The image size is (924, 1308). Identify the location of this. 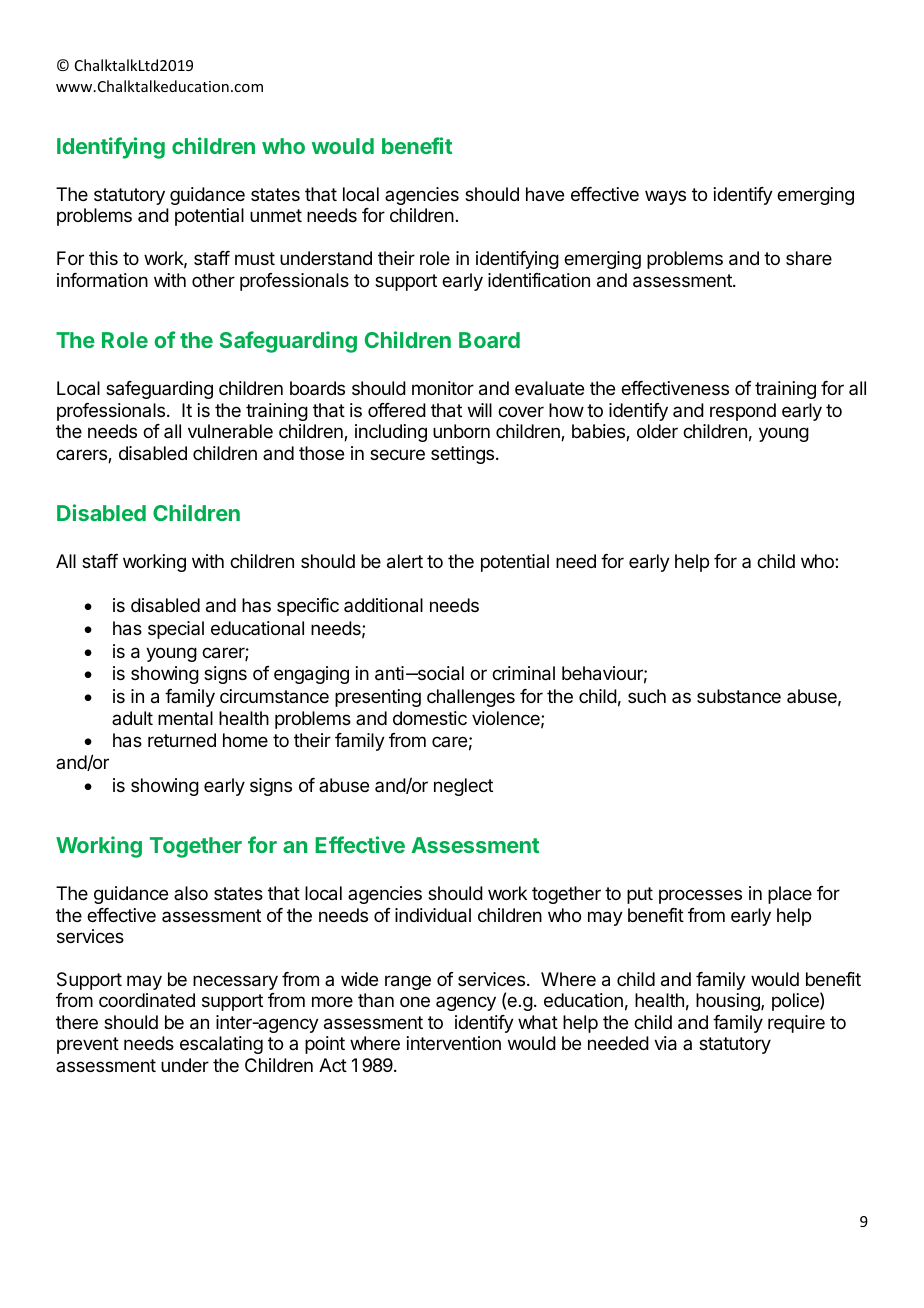
(103, 258).
